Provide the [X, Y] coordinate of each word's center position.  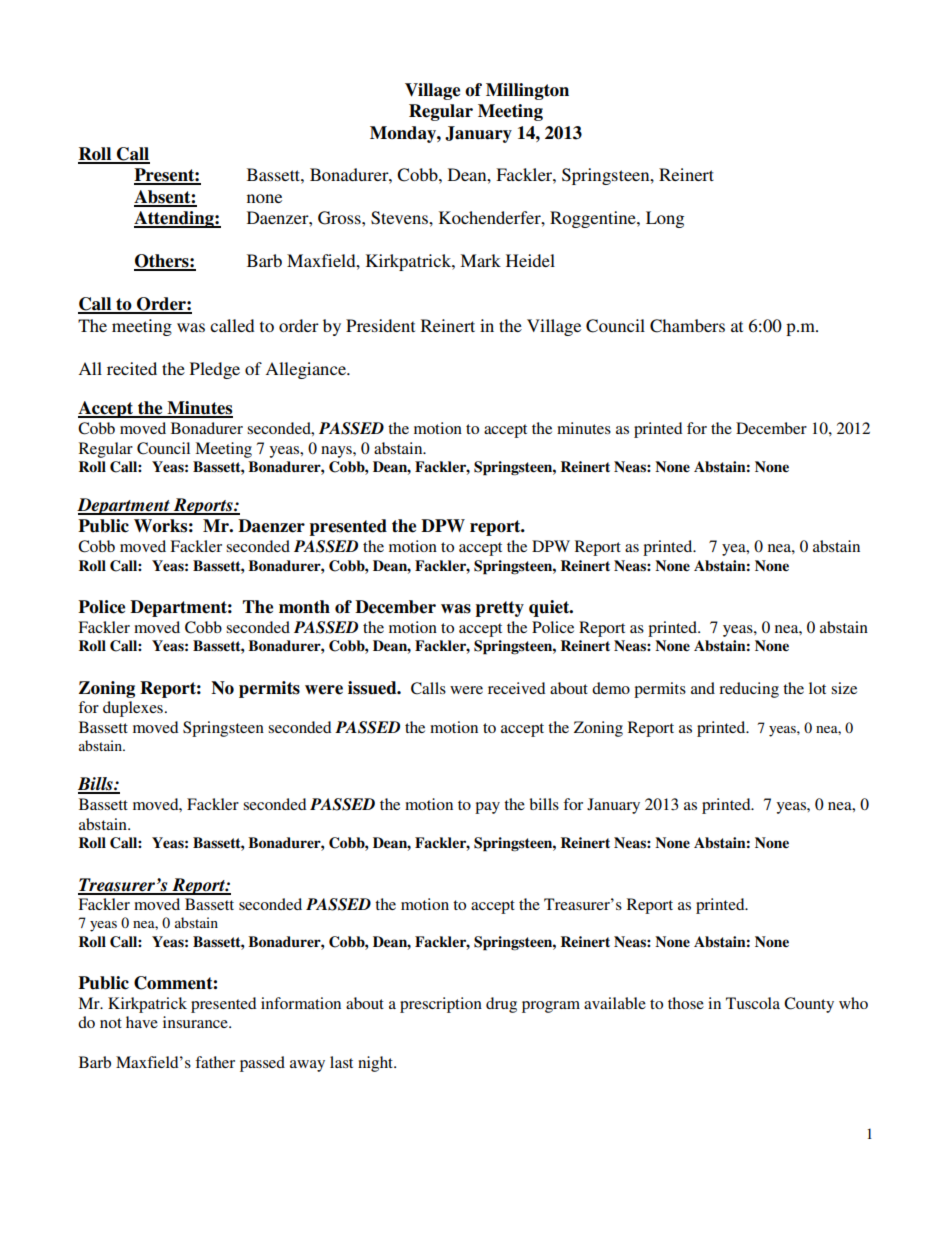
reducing [749, 690]
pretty [499, 609]
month [304, 607]
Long [665, 219]
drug [501, 1005]
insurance [196, 1022]
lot [817, 688]
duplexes [133, 709]
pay [487, 808]
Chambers [687, 326]
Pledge [215, 370]
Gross [340, 218]
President [380, 325]
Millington [527, 91]
